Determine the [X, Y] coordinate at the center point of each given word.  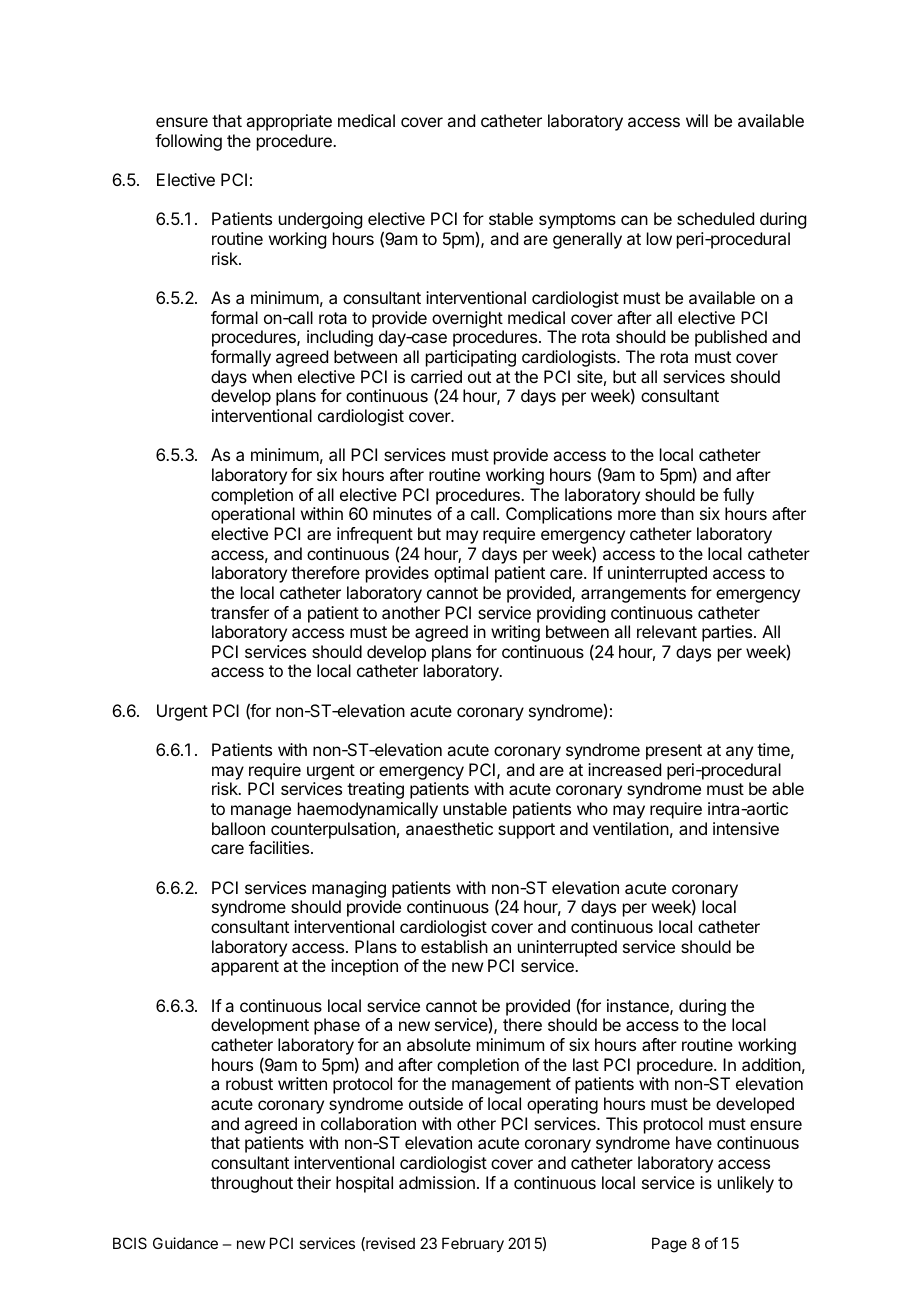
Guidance [185, 1243]
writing [515, 633]
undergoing [320, 220]
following [188, 142]
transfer [240, 612]
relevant [667, 631]
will [697, 120]
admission [437, 1182]
